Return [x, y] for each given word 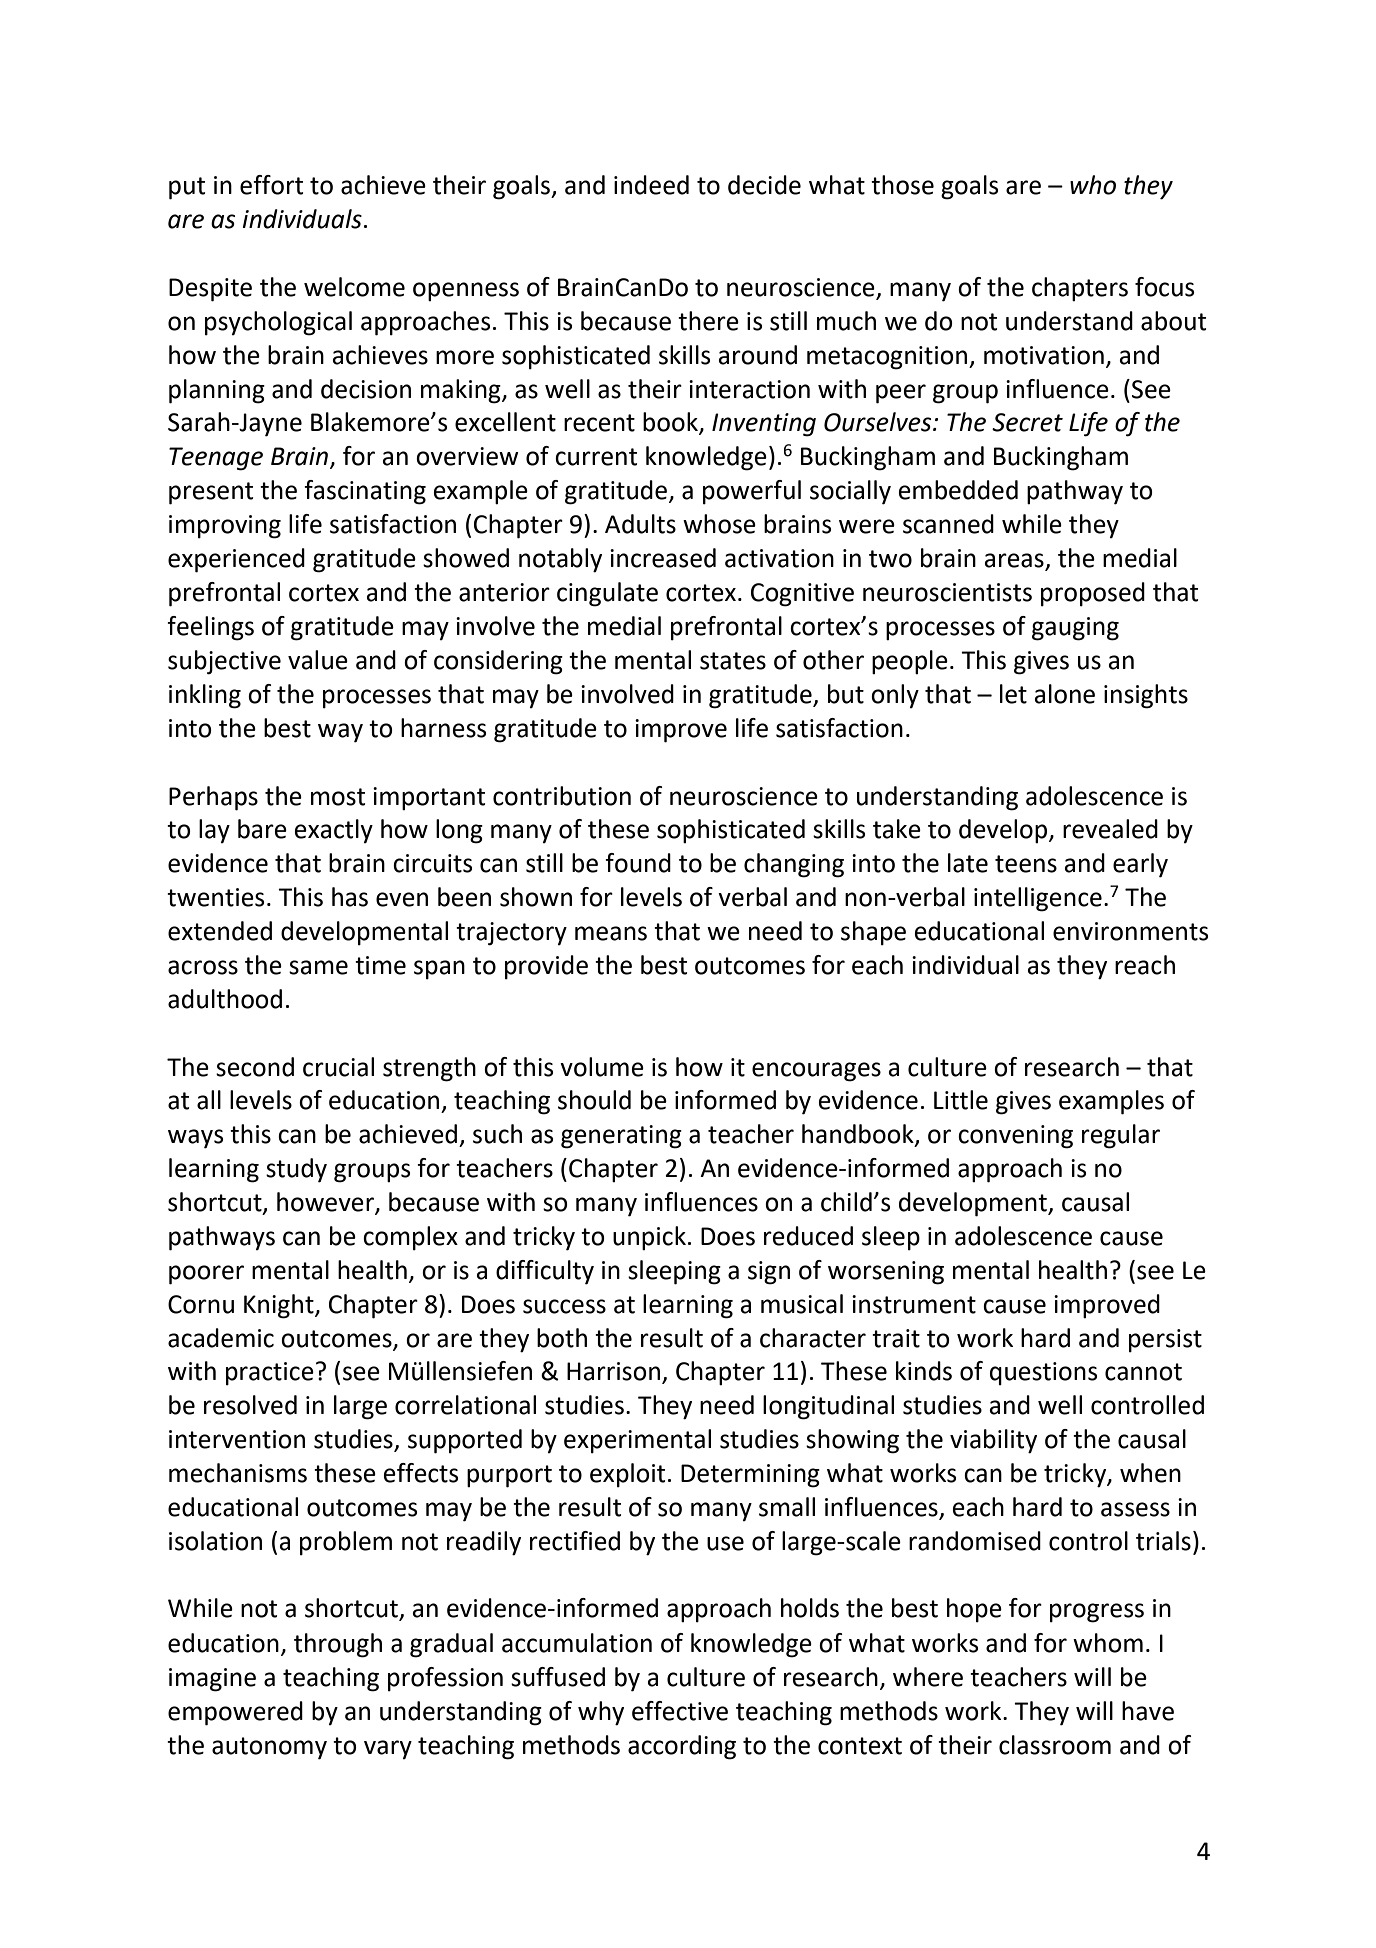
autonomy [269, 1748]
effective [680, 1711]
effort [271, 185]
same [318, 967]
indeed [651, 185]
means [611, 933]
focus [1164, 287]
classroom [1055, 1745]
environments [1130, 931]
